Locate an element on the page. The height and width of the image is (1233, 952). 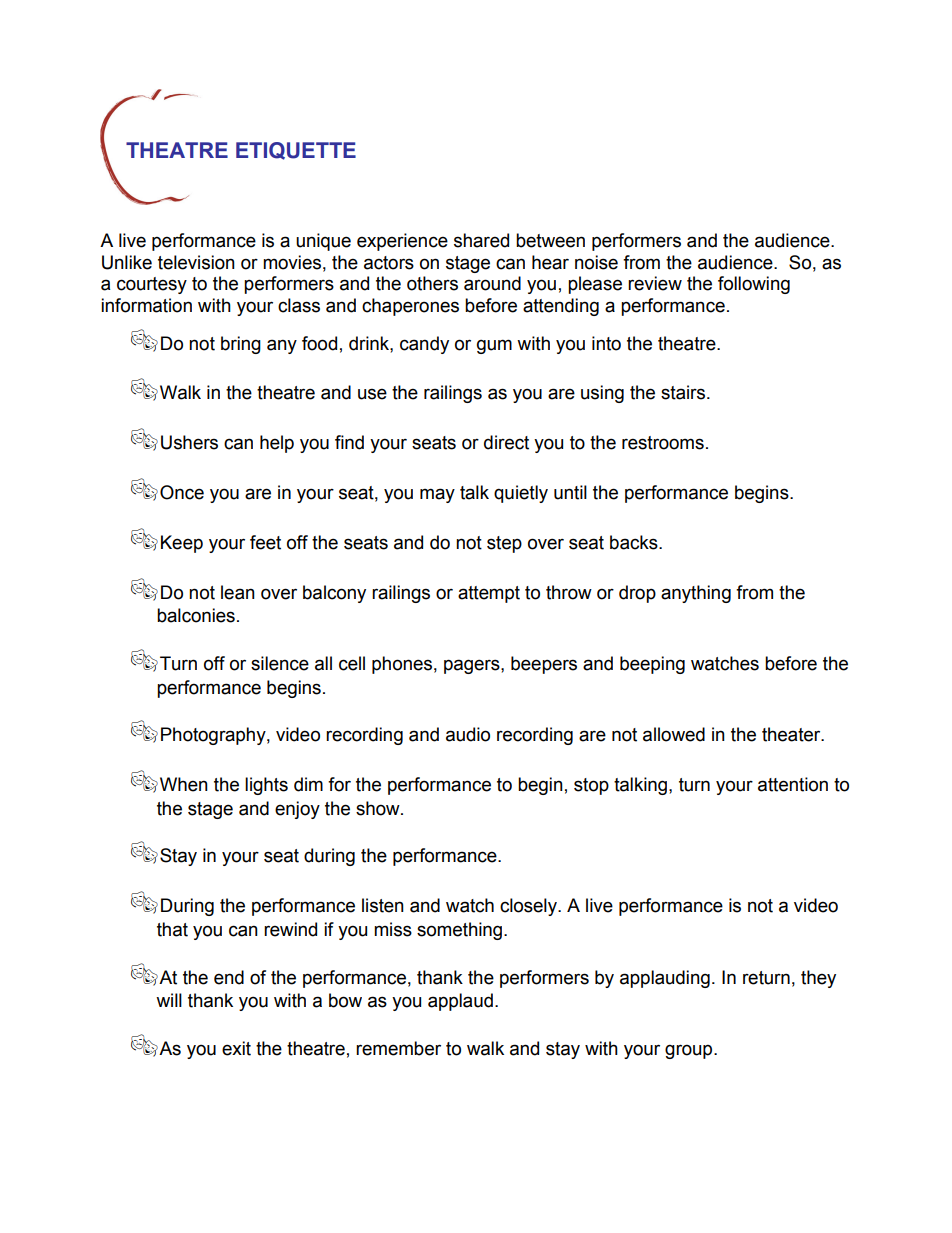
following is located at coordinates (754, 285).
